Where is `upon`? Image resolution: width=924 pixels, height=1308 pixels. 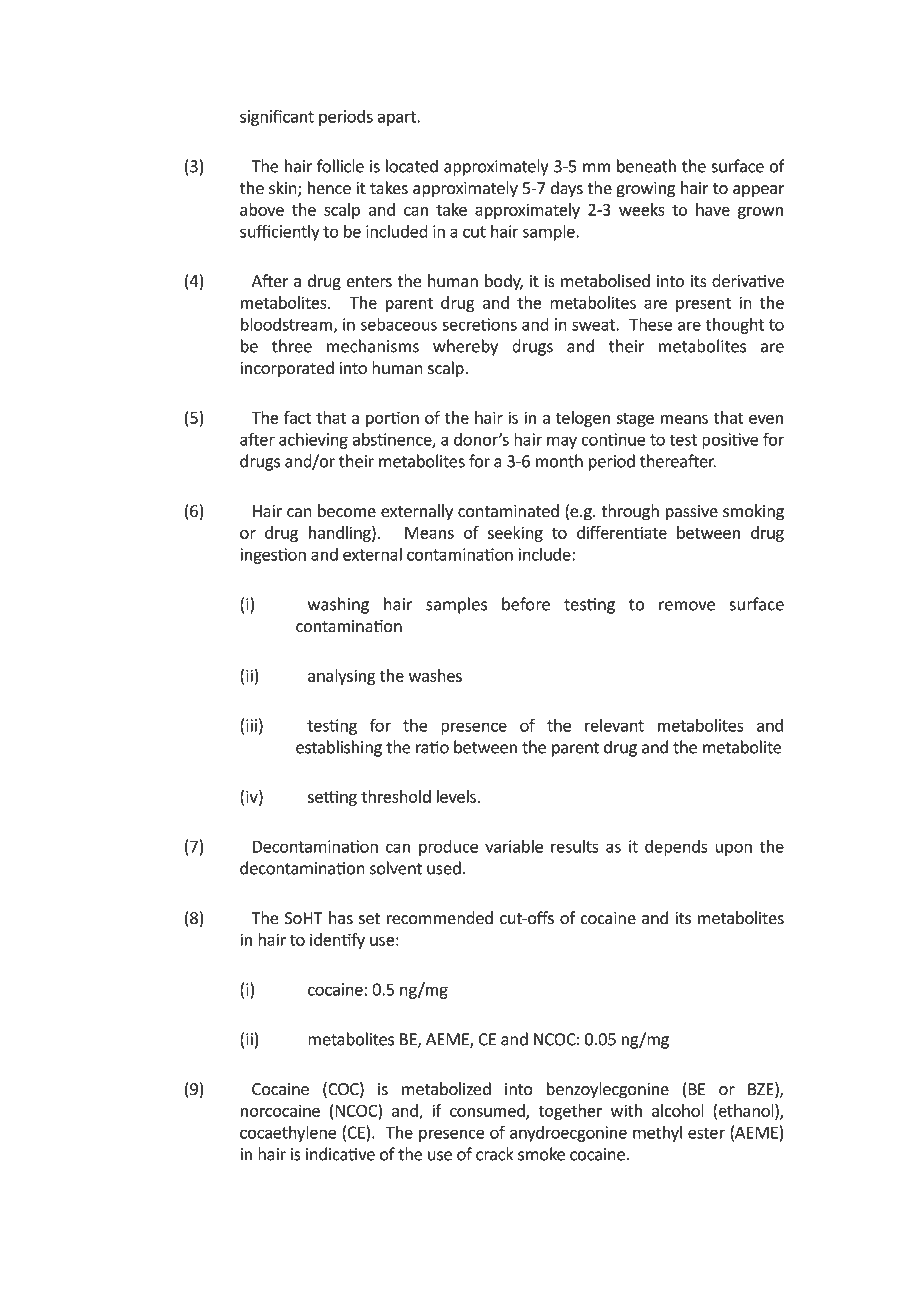
upon is located at coordinates (733, 849).
